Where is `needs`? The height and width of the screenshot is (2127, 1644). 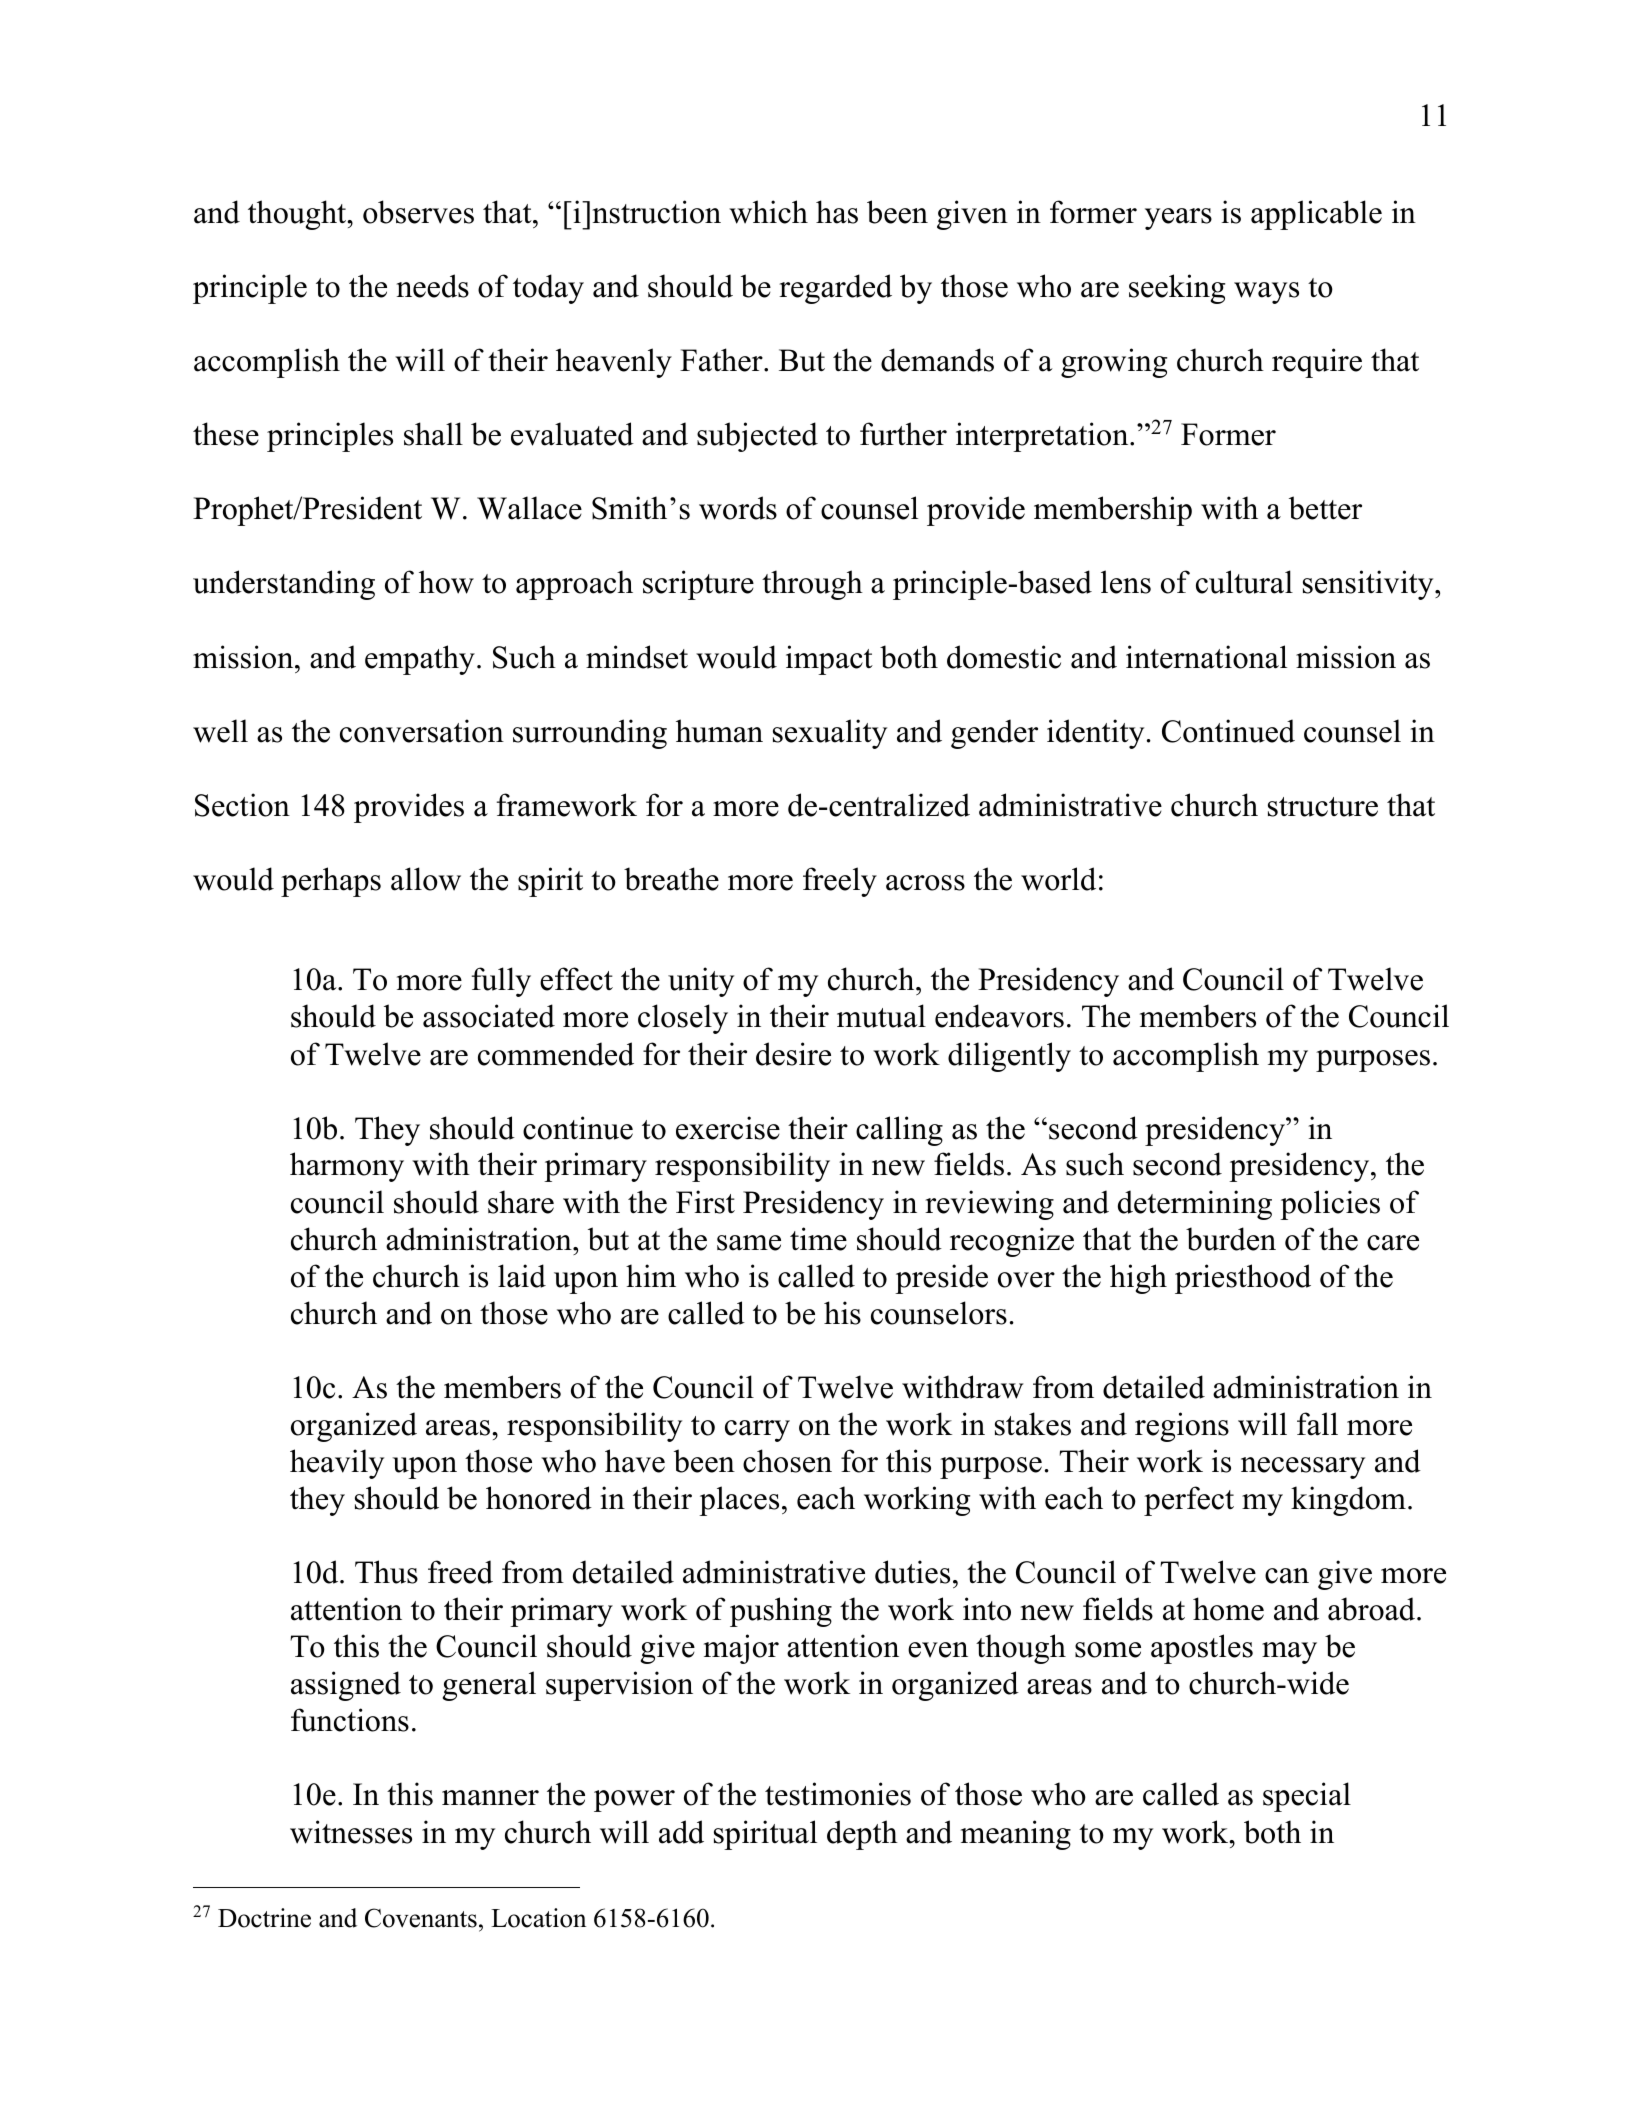
needs is located at coordinates (432, 286).
